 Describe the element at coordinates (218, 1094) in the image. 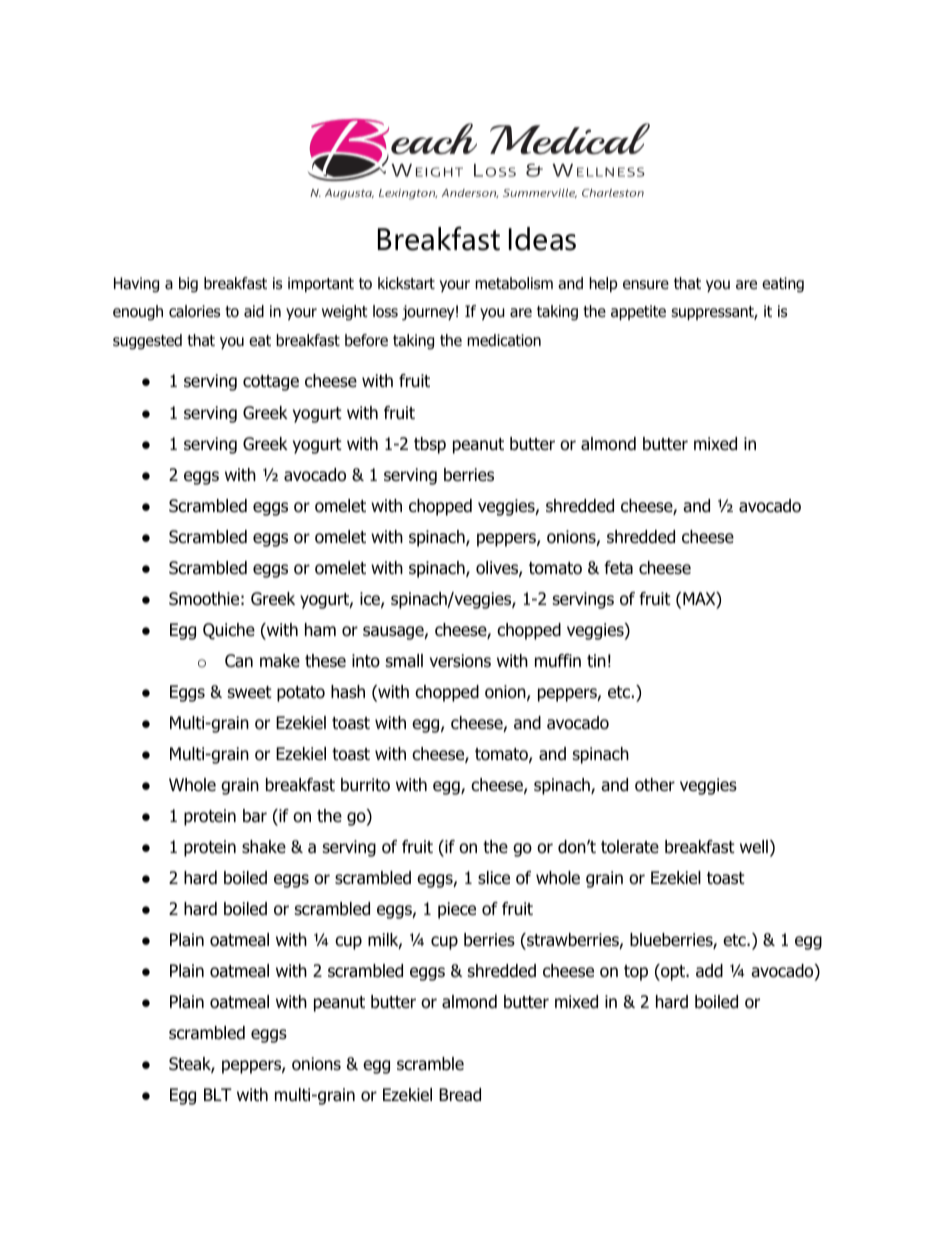

I see `BLT` at that location.
